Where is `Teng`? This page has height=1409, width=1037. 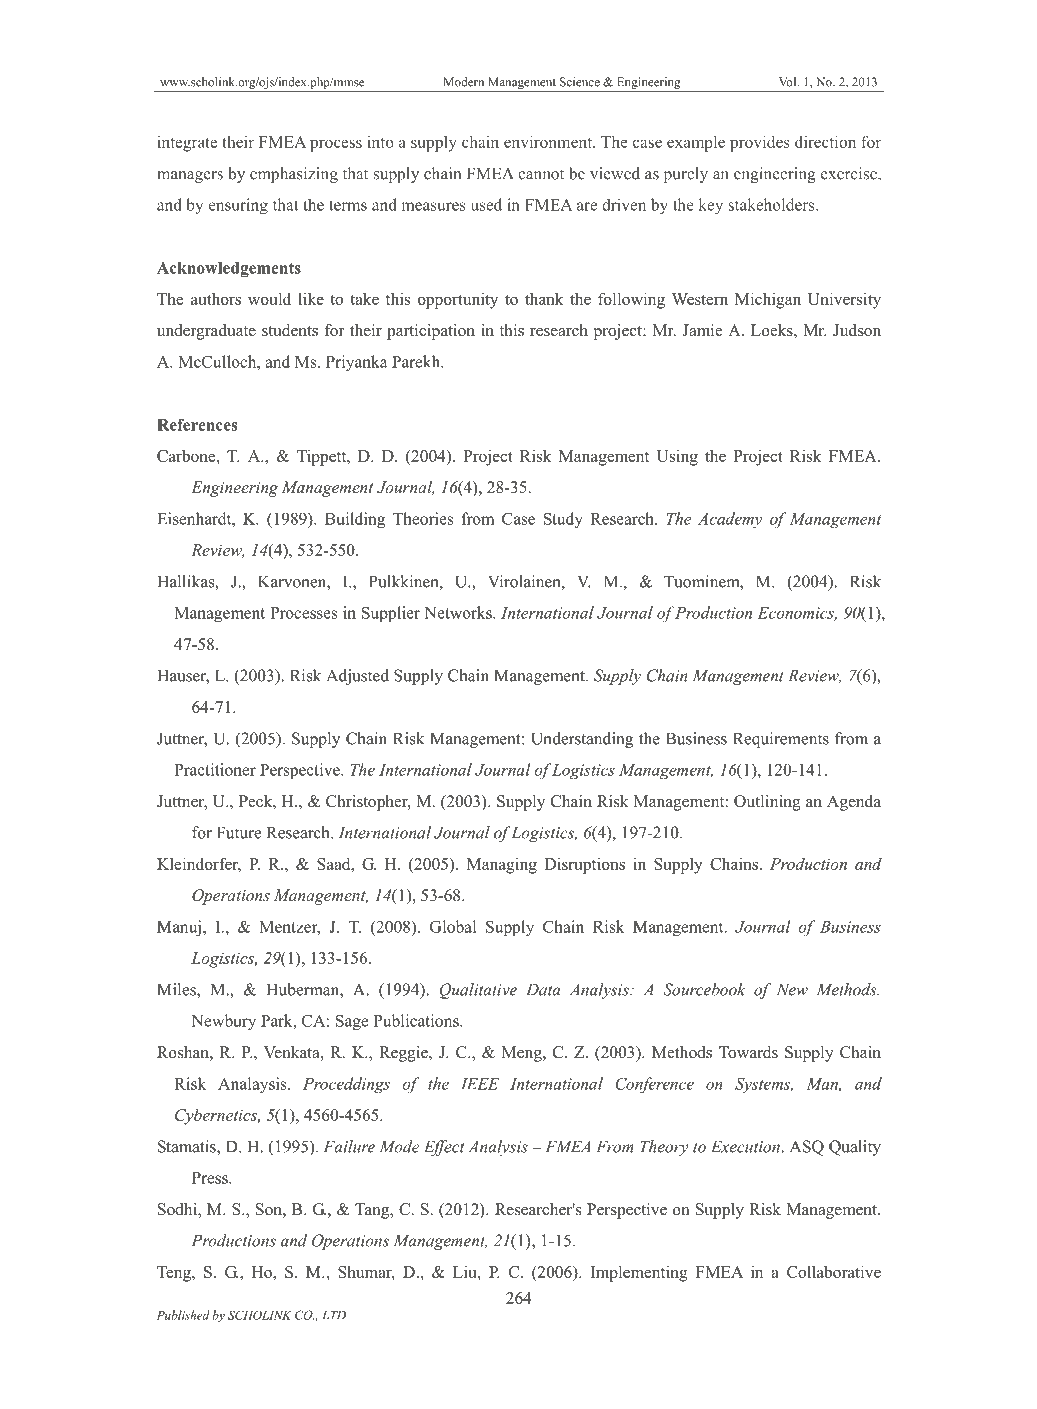
Teng is located at coordinates (175, 1274).
